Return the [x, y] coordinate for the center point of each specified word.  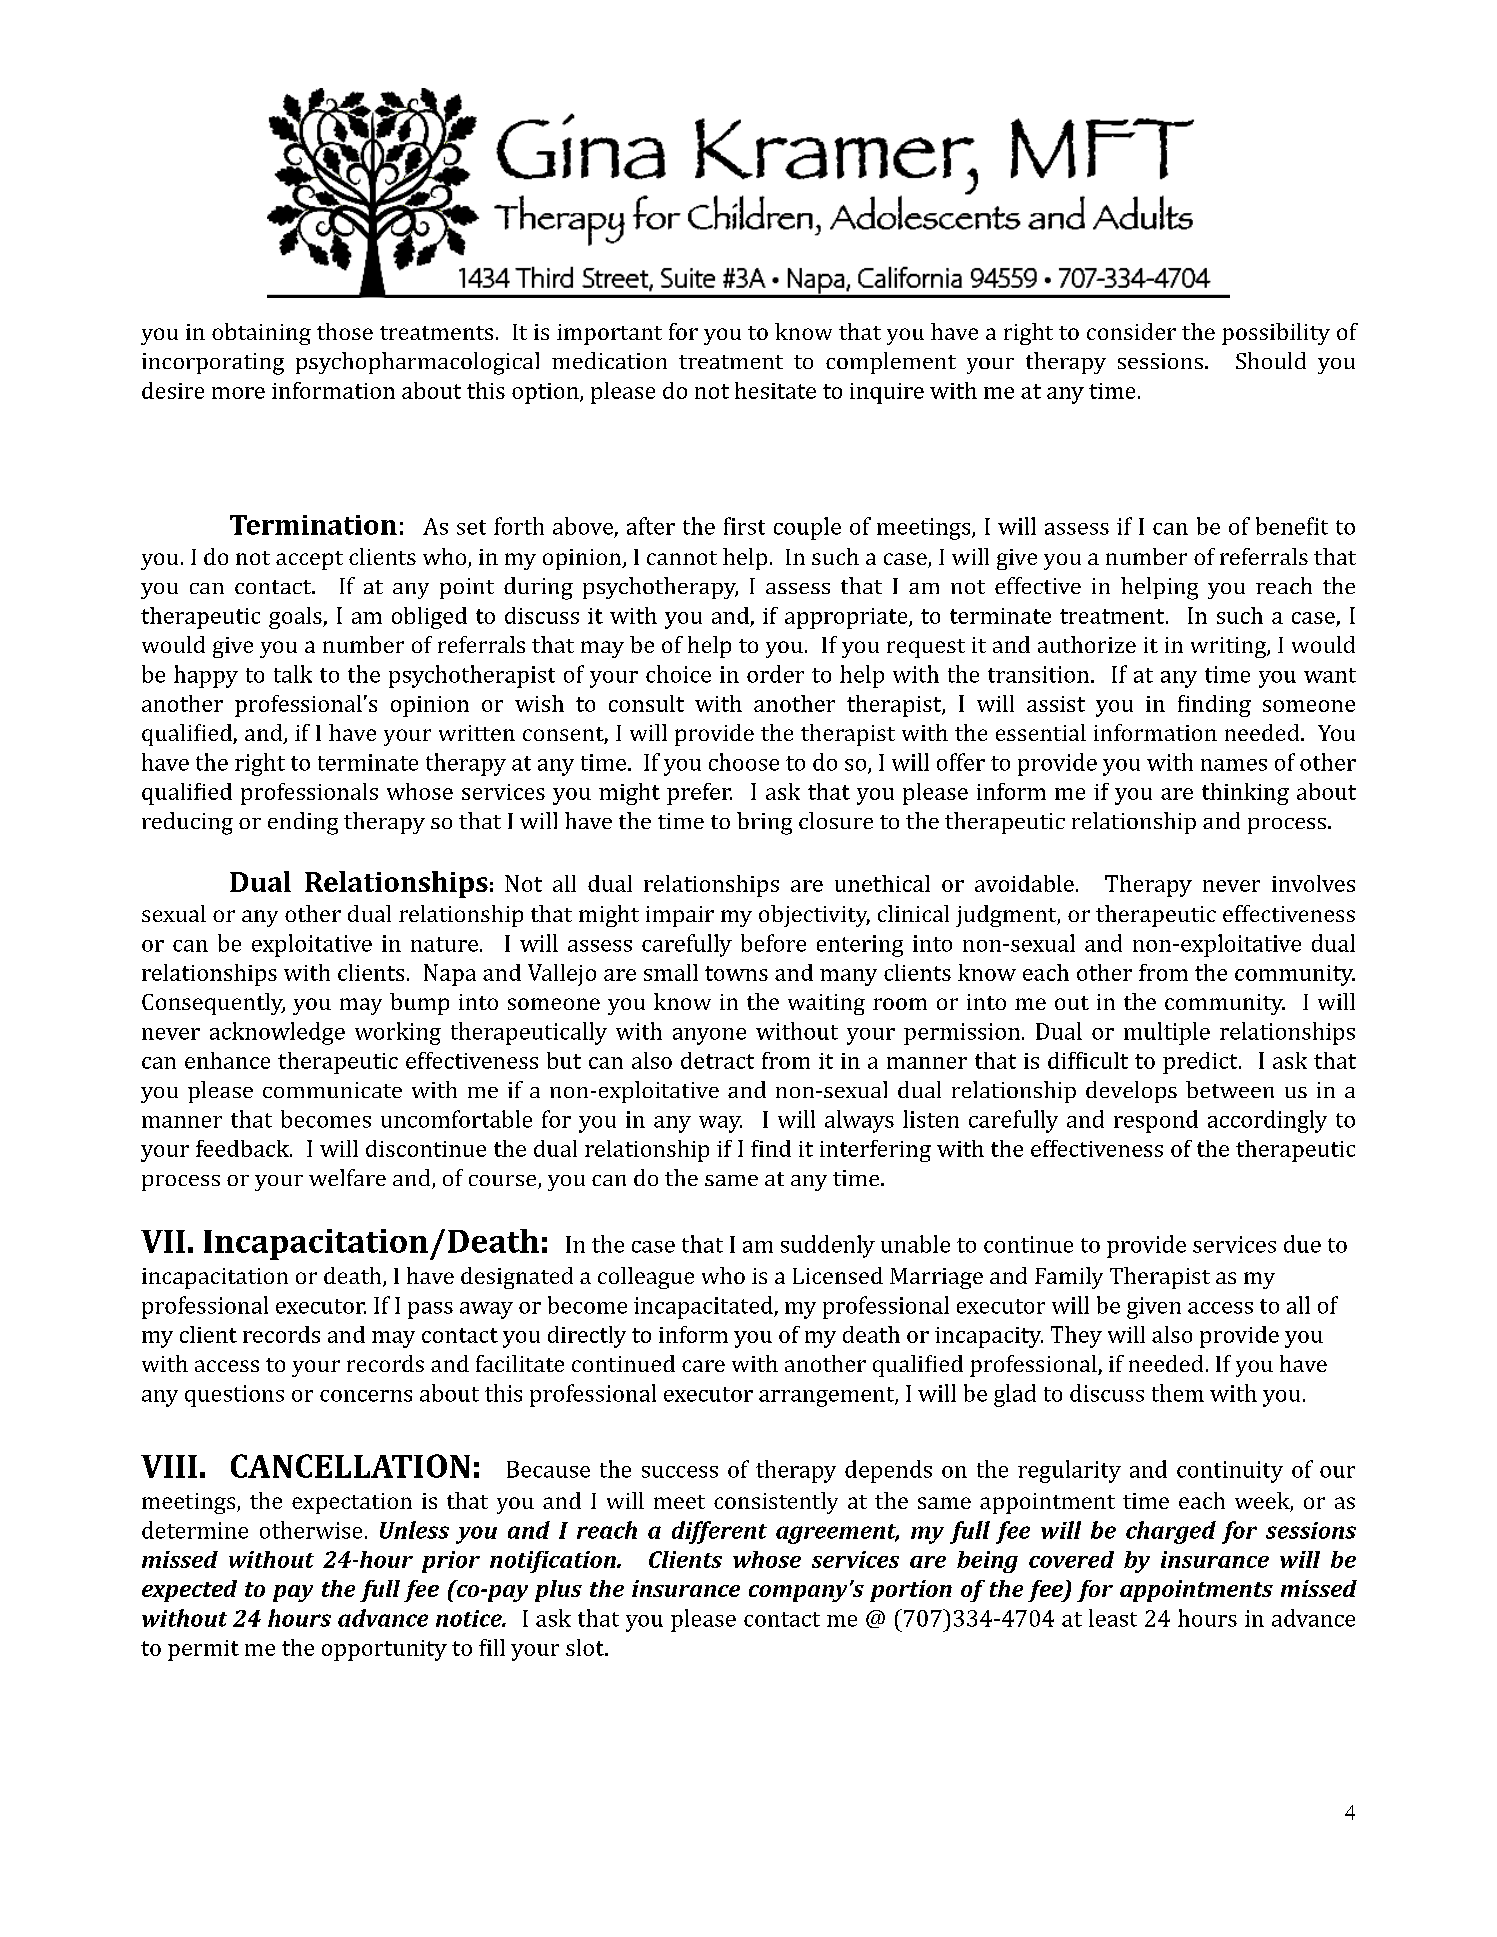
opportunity [384, 1650]
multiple [1167, 1033]
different [719, 1532]
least [1113, 1618]
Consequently [213, 1004]
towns [736, 973]
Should [1271, 360]
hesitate [775, 390]
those [345, 331]
